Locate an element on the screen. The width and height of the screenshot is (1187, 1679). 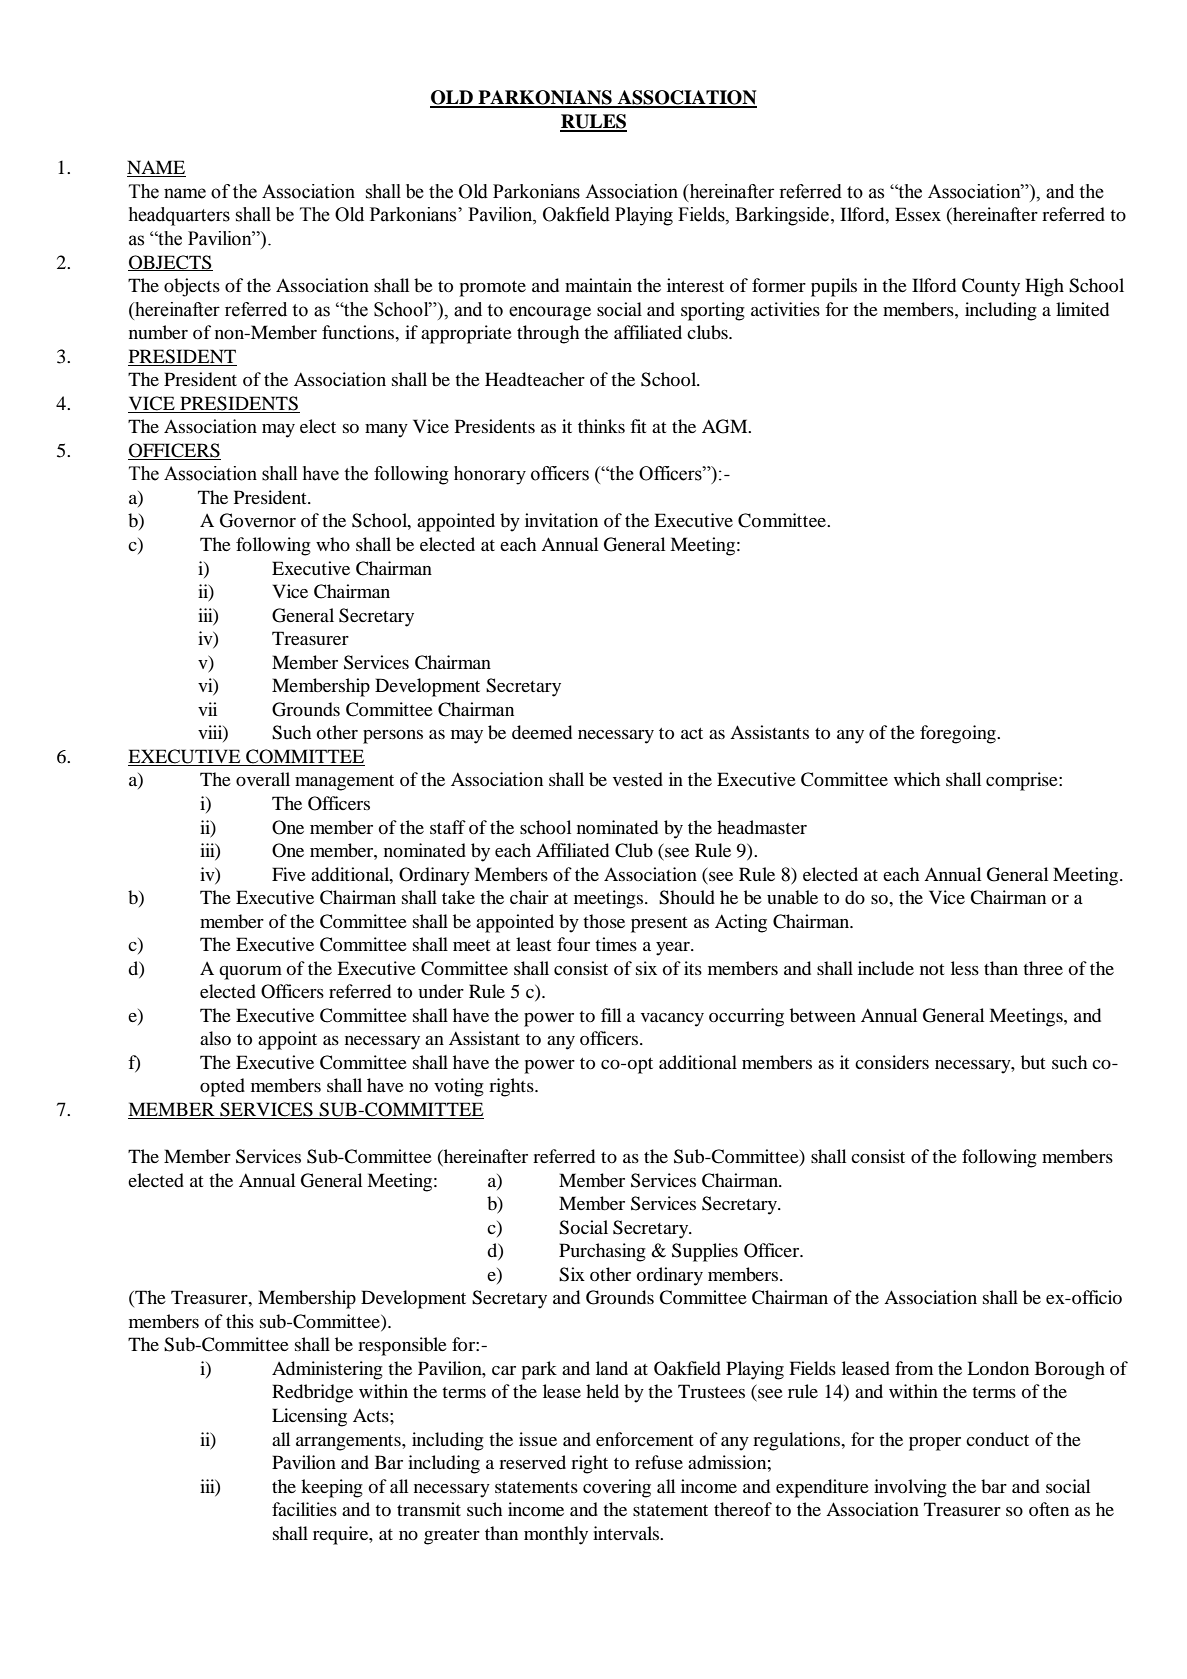
foregoing is located at coordinates (959, 734).
